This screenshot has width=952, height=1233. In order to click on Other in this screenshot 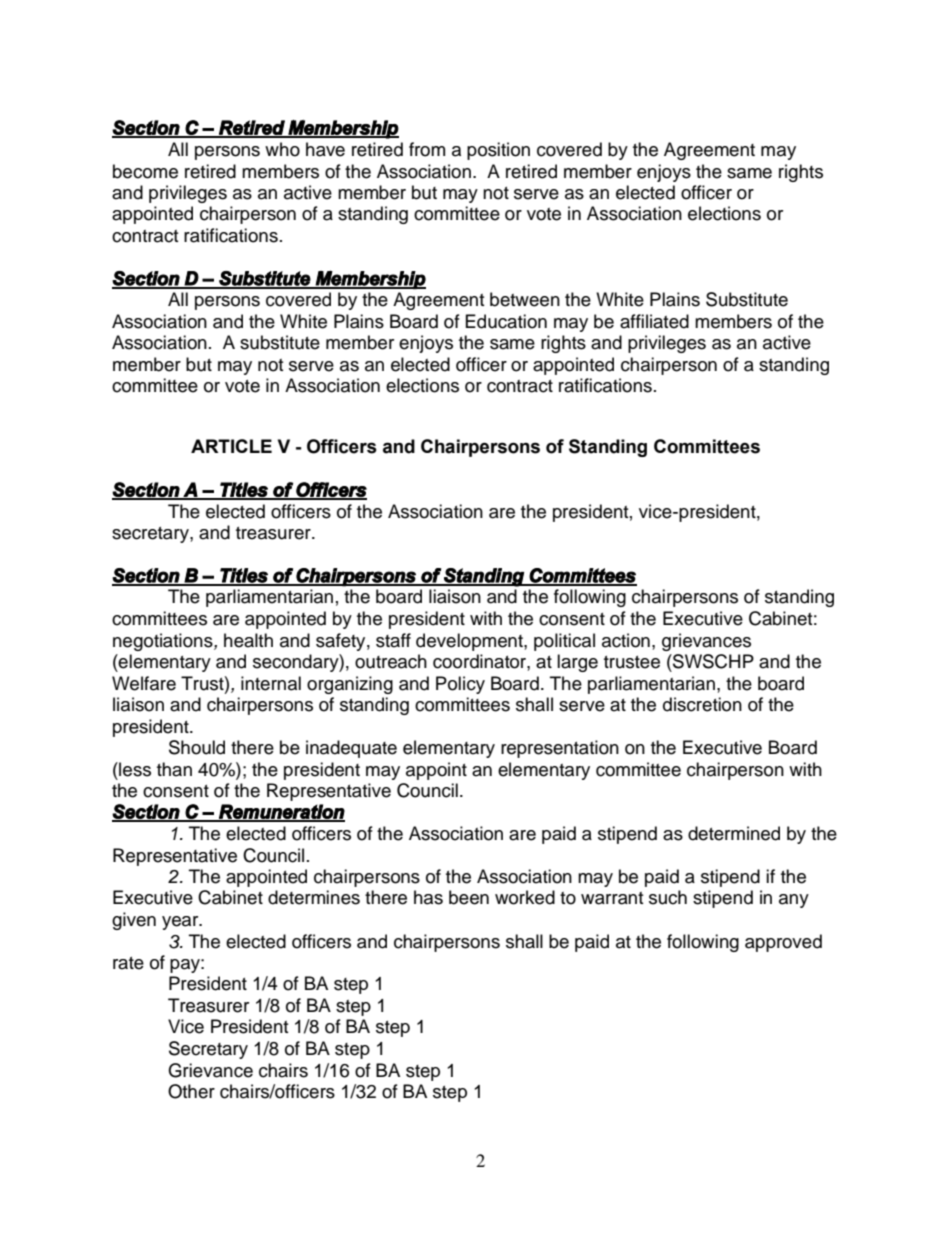, I will do `click(191, 1091)`.
